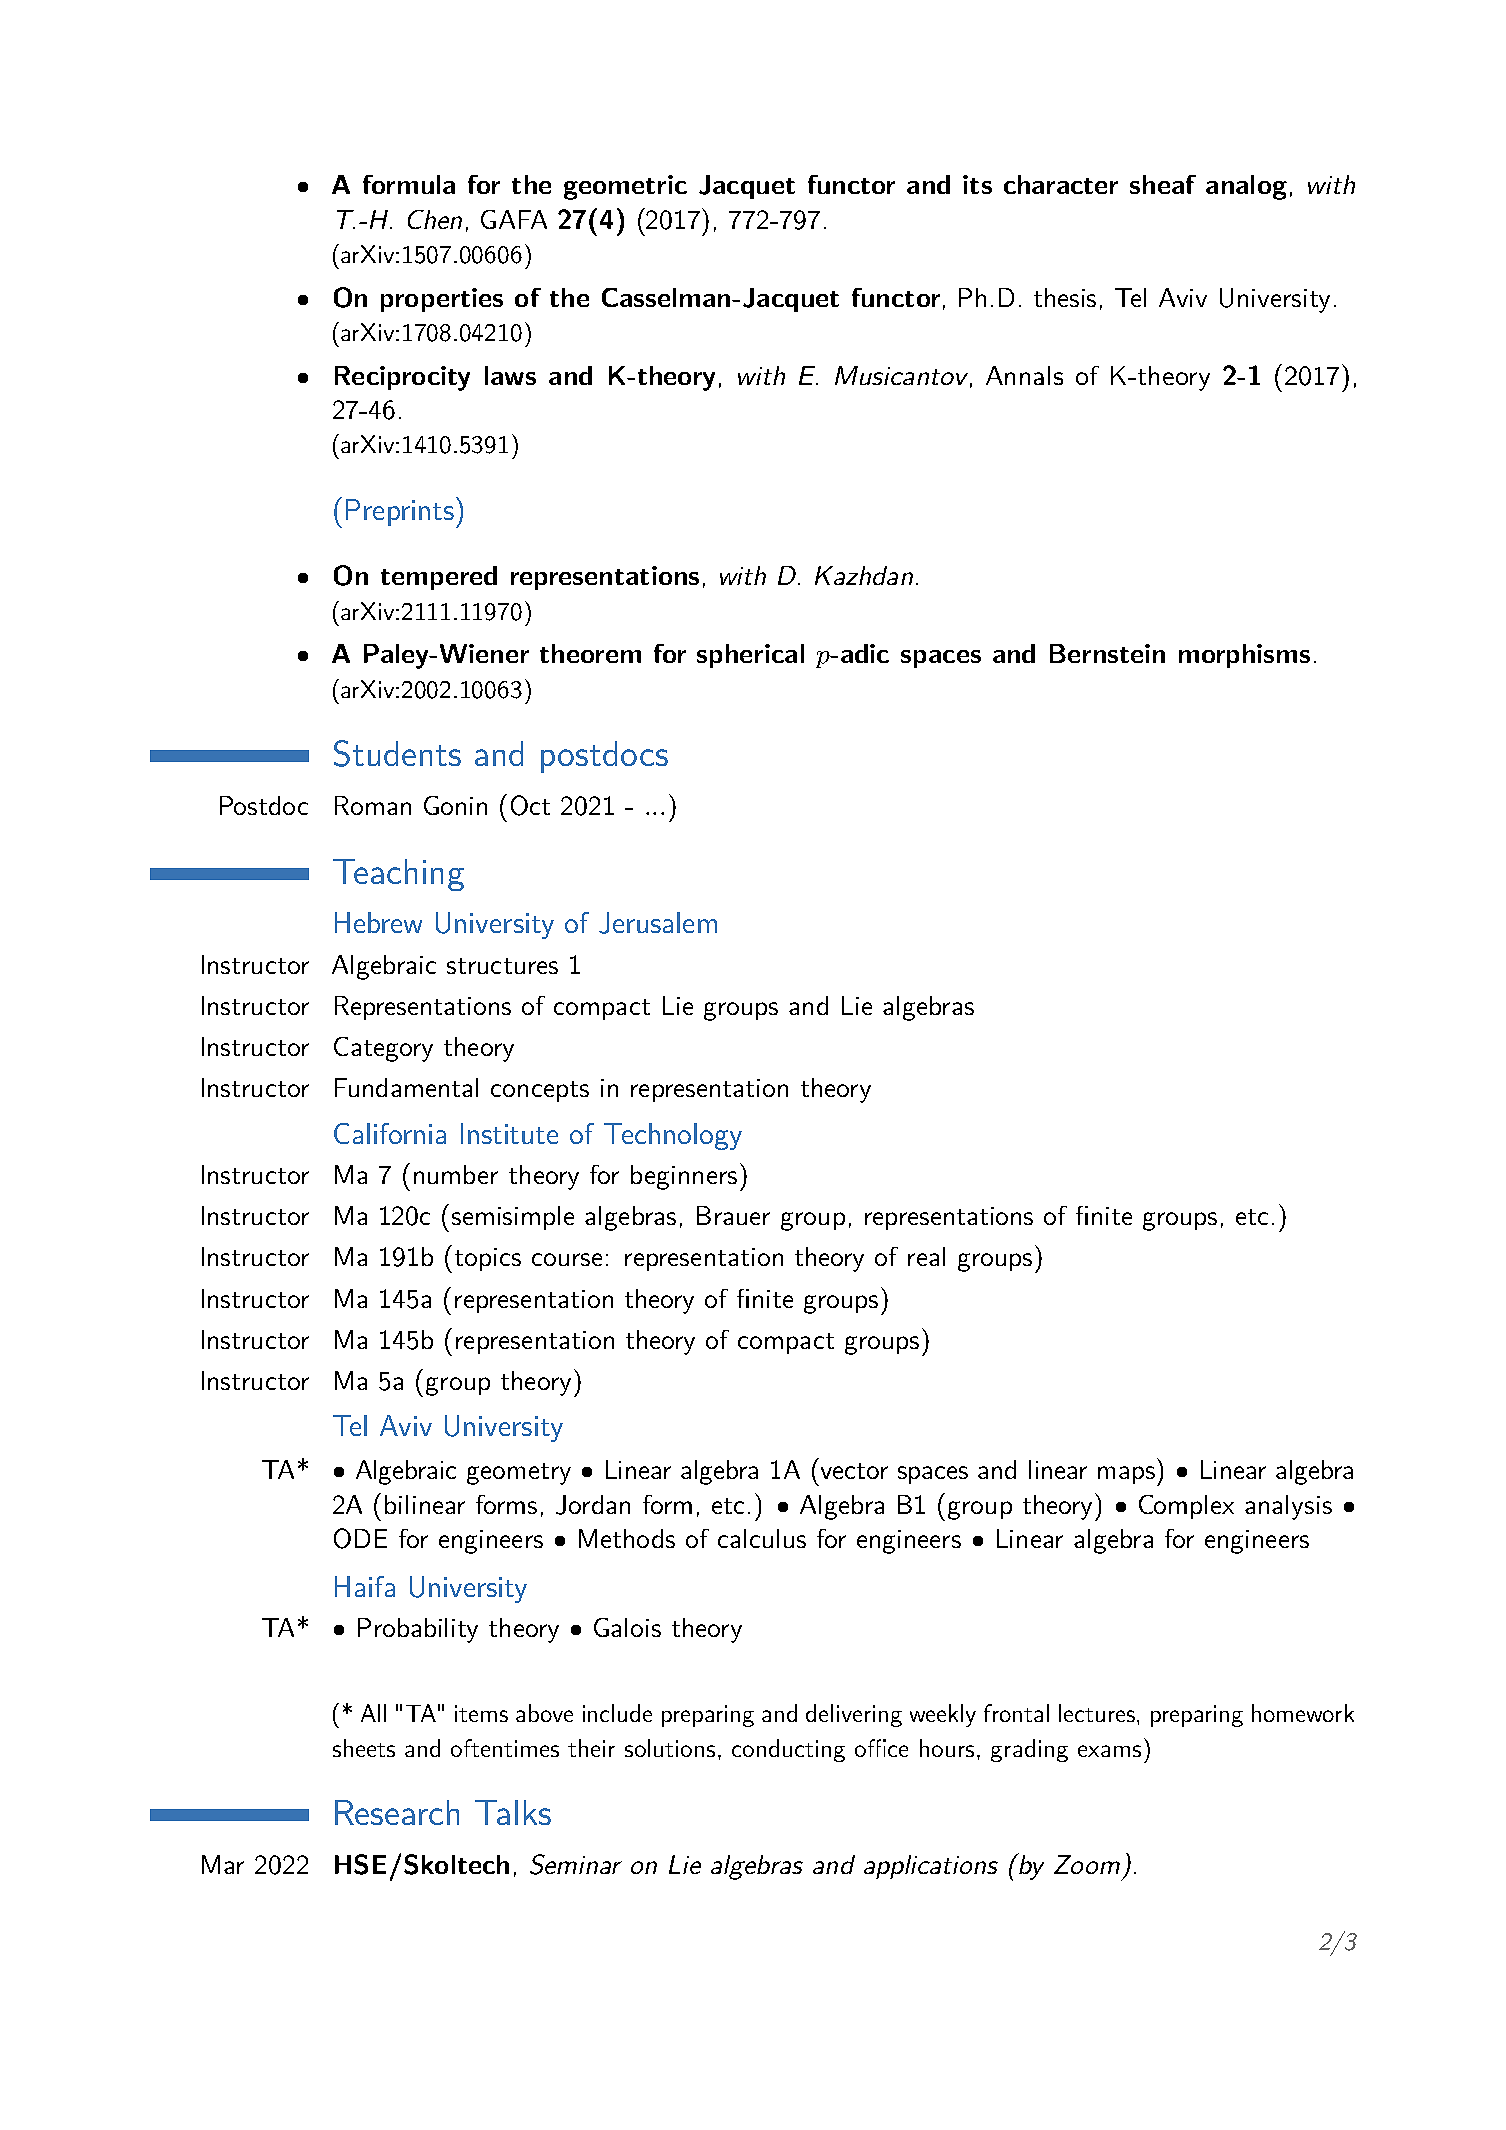 The width and height of the image is (1506, 2130). I want to click on spherical, so click(750, 656).
